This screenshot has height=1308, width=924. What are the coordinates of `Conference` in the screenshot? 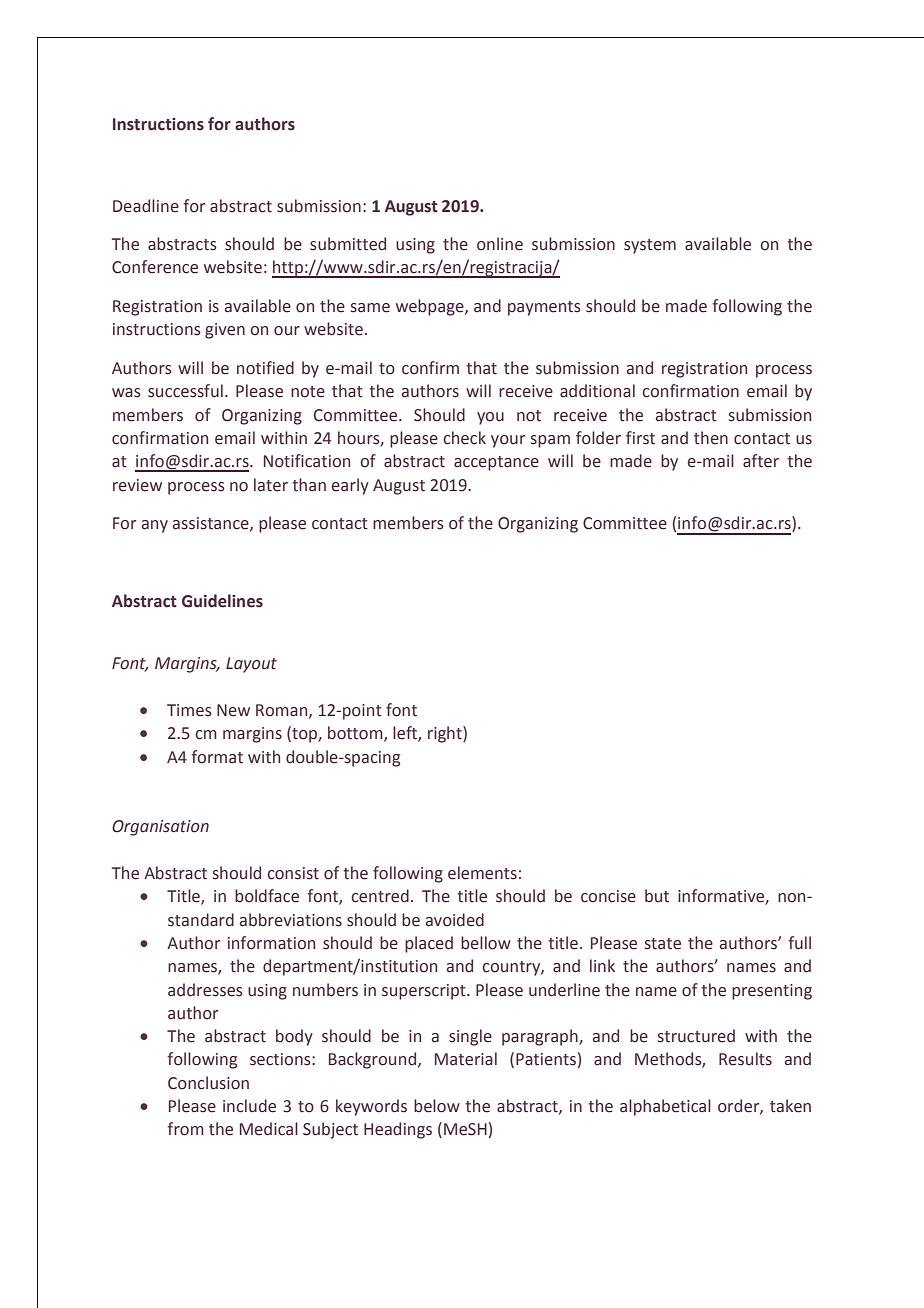 It's located at (155, 267).
